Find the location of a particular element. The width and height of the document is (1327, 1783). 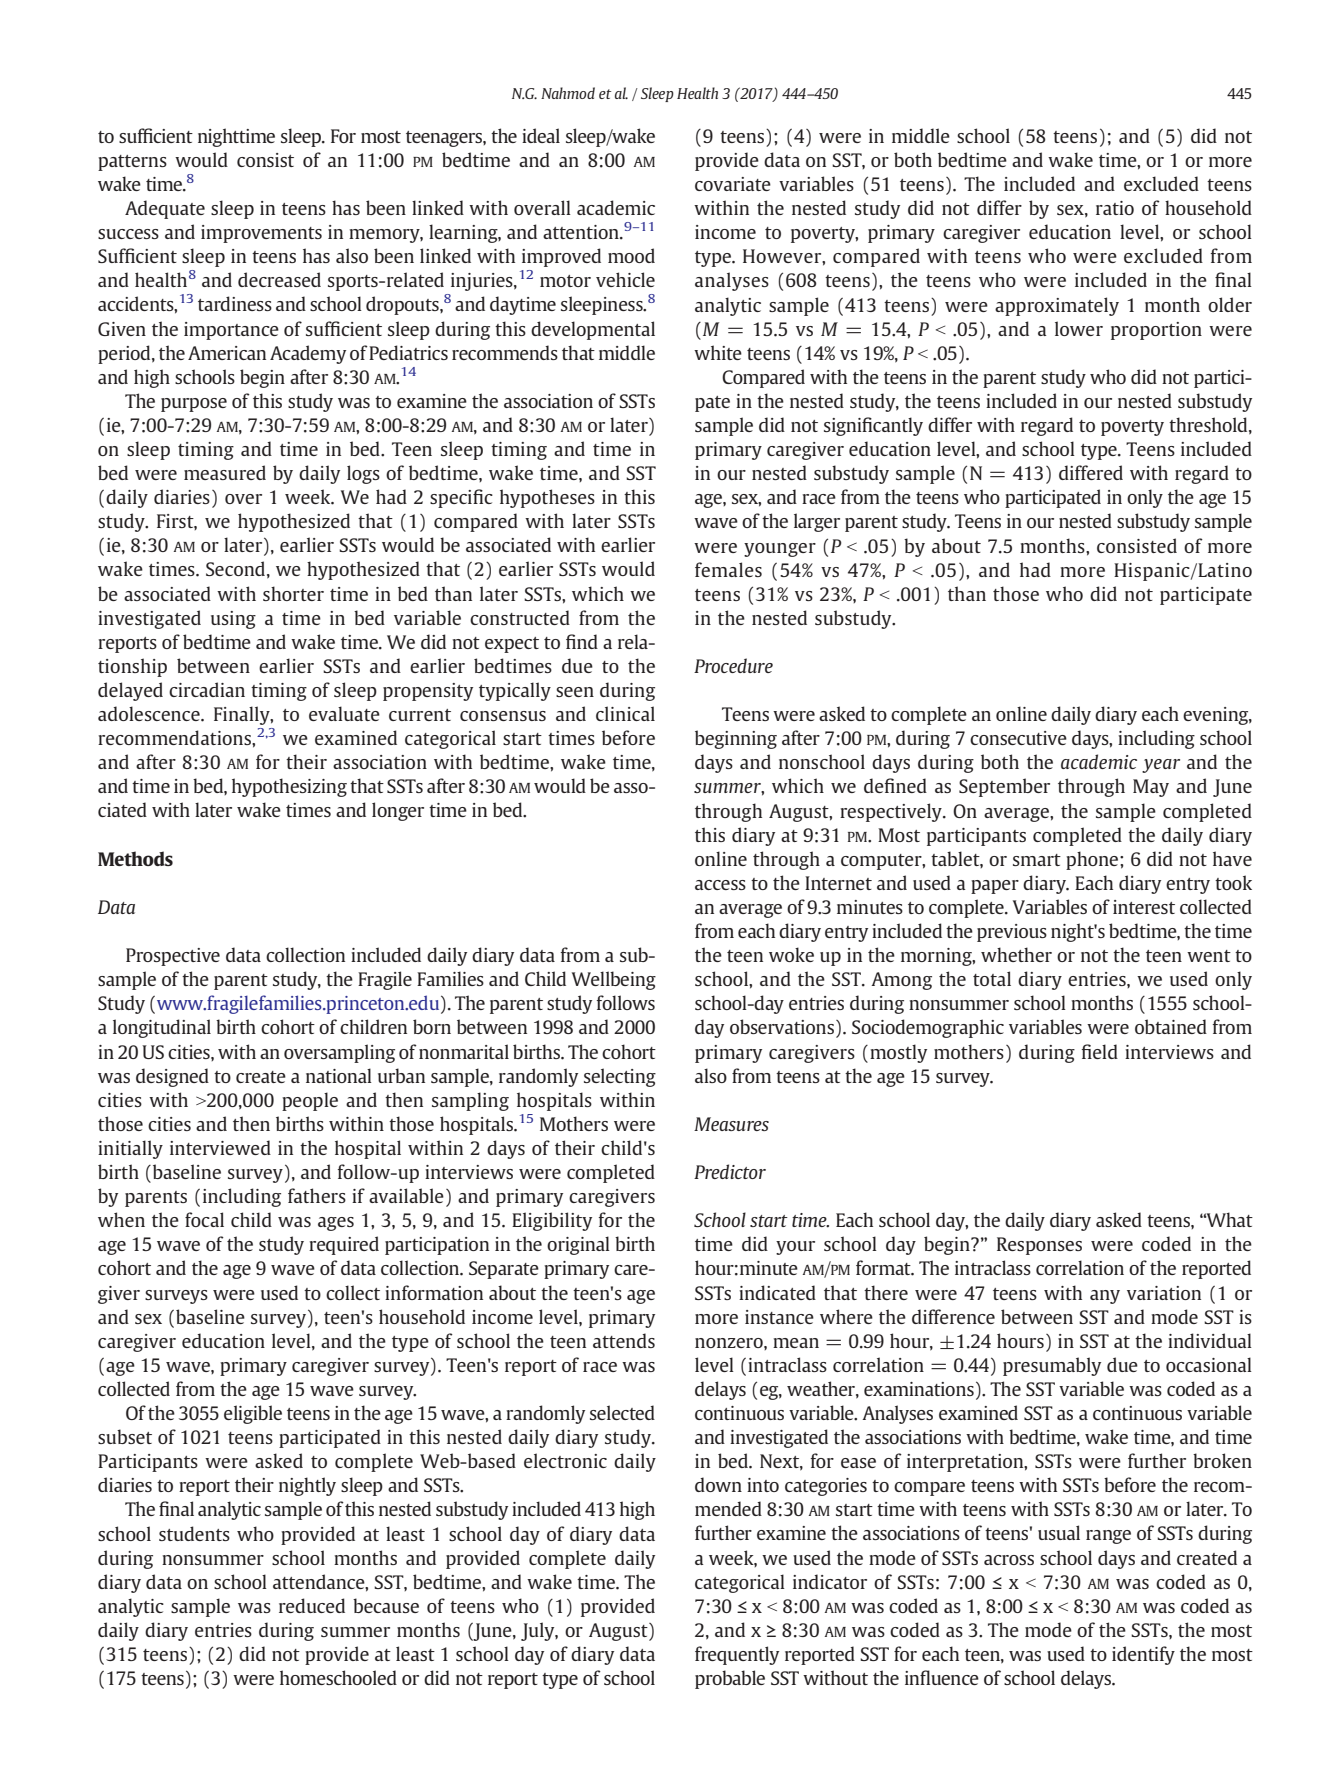

covariate is located at coordinates (733, 184).
